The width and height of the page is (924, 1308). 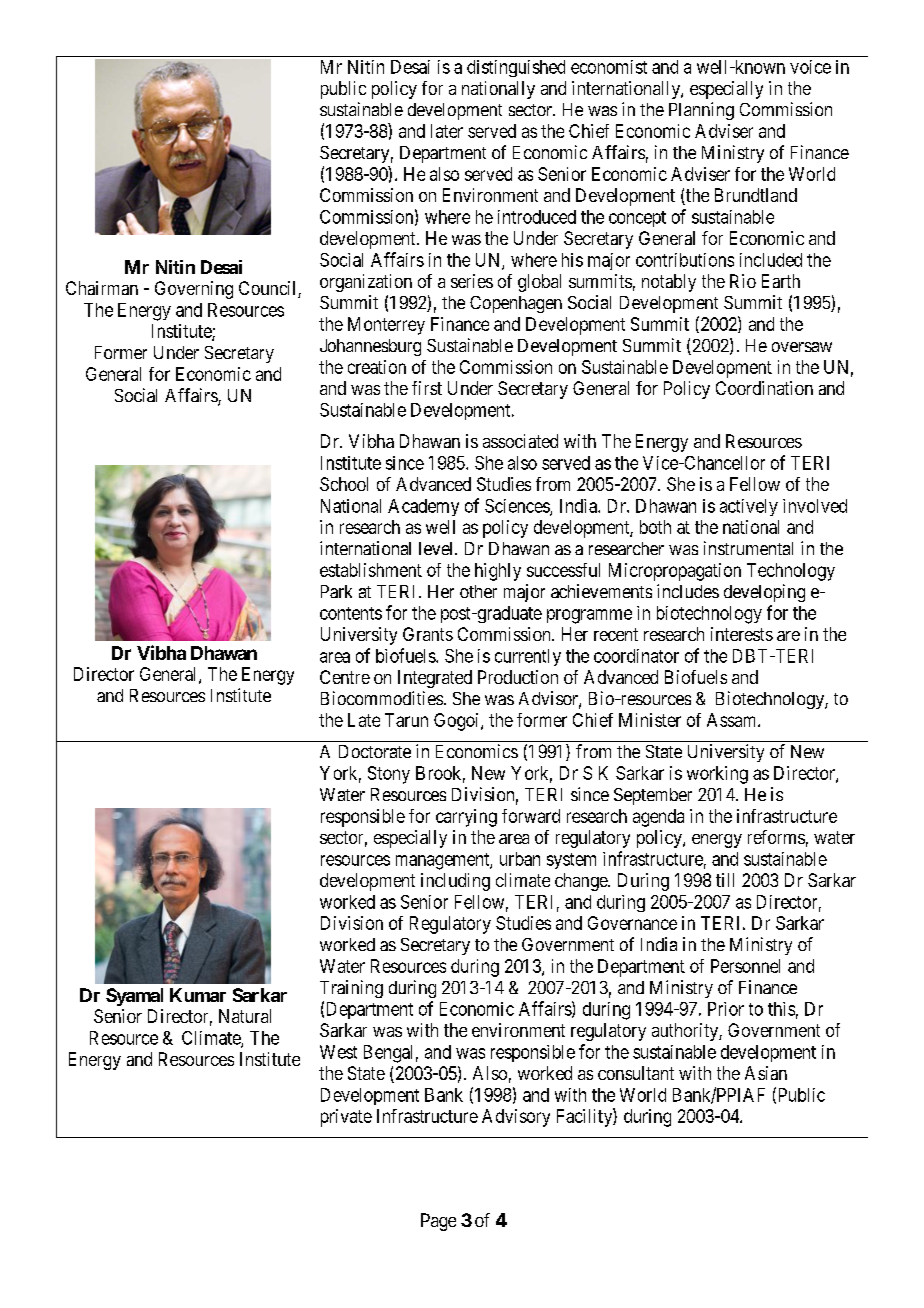 What do you see at coordinates (725, 880) in the page?
I see `till` at bounding box center [725, 880].
